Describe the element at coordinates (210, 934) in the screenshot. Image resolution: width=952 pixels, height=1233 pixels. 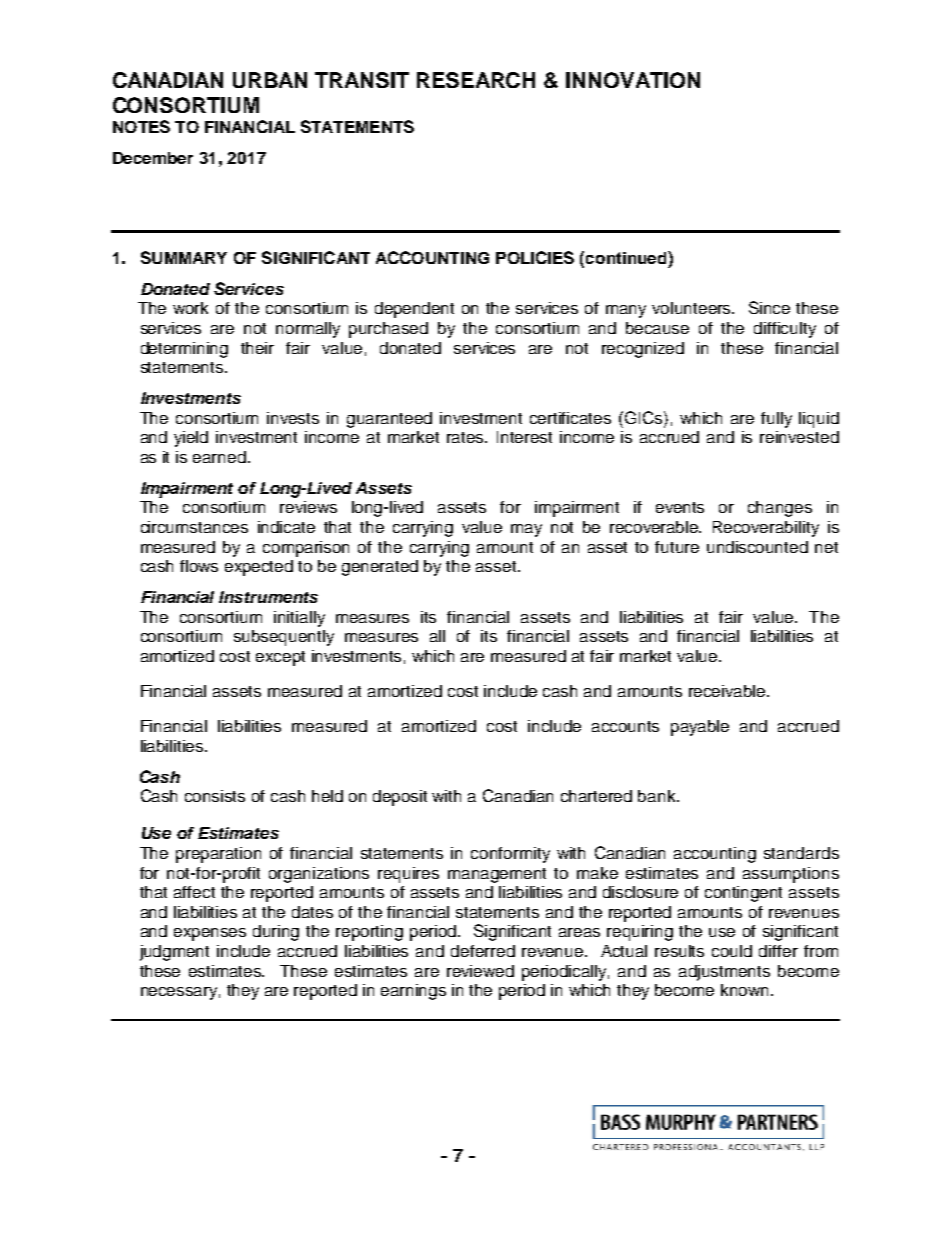
I see `expenses` at that location.
